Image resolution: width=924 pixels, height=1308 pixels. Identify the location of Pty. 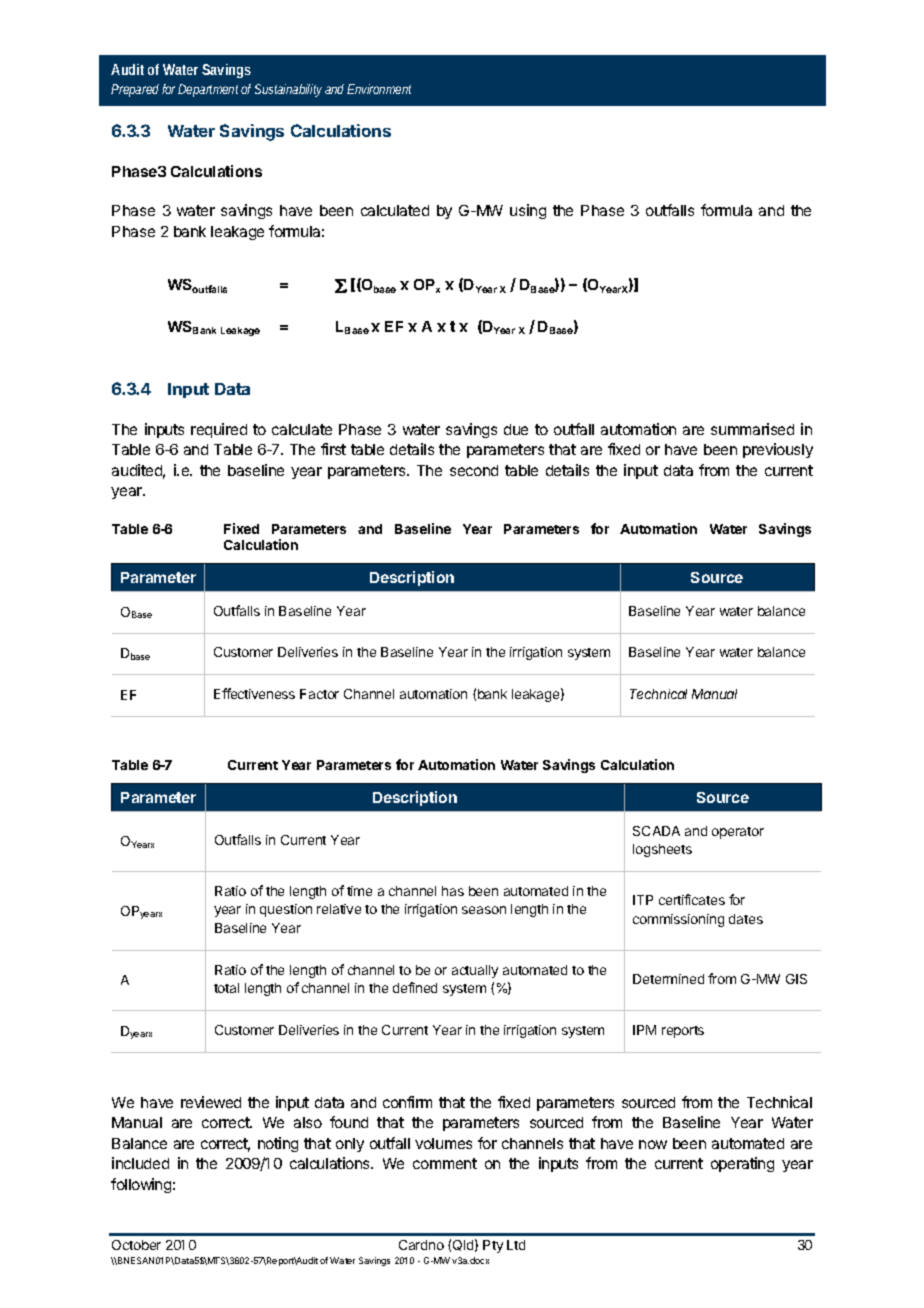
(493, 1246).
